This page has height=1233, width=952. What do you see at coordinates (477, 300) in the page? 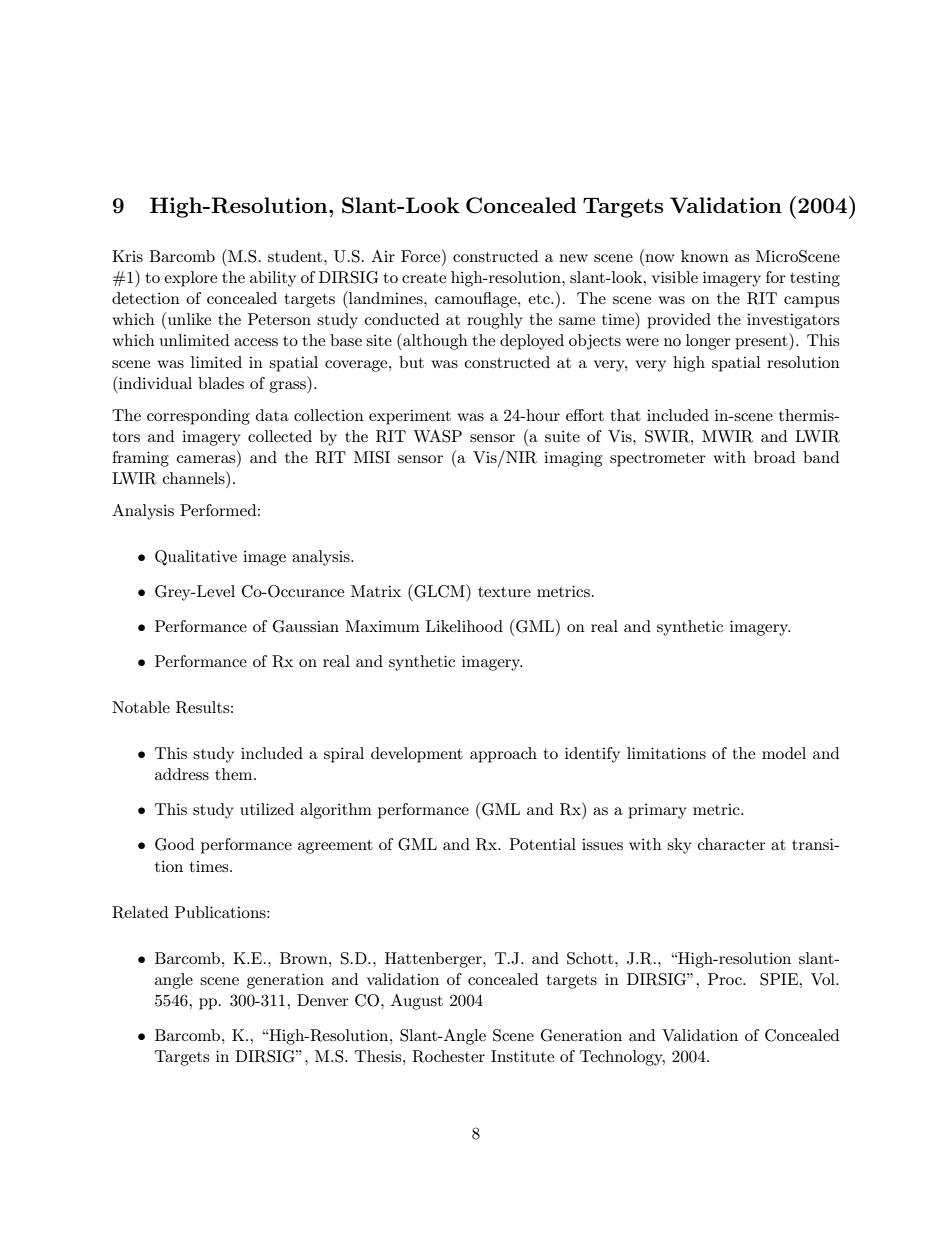
I see `camouflage` at bounding box center [477, 300].
